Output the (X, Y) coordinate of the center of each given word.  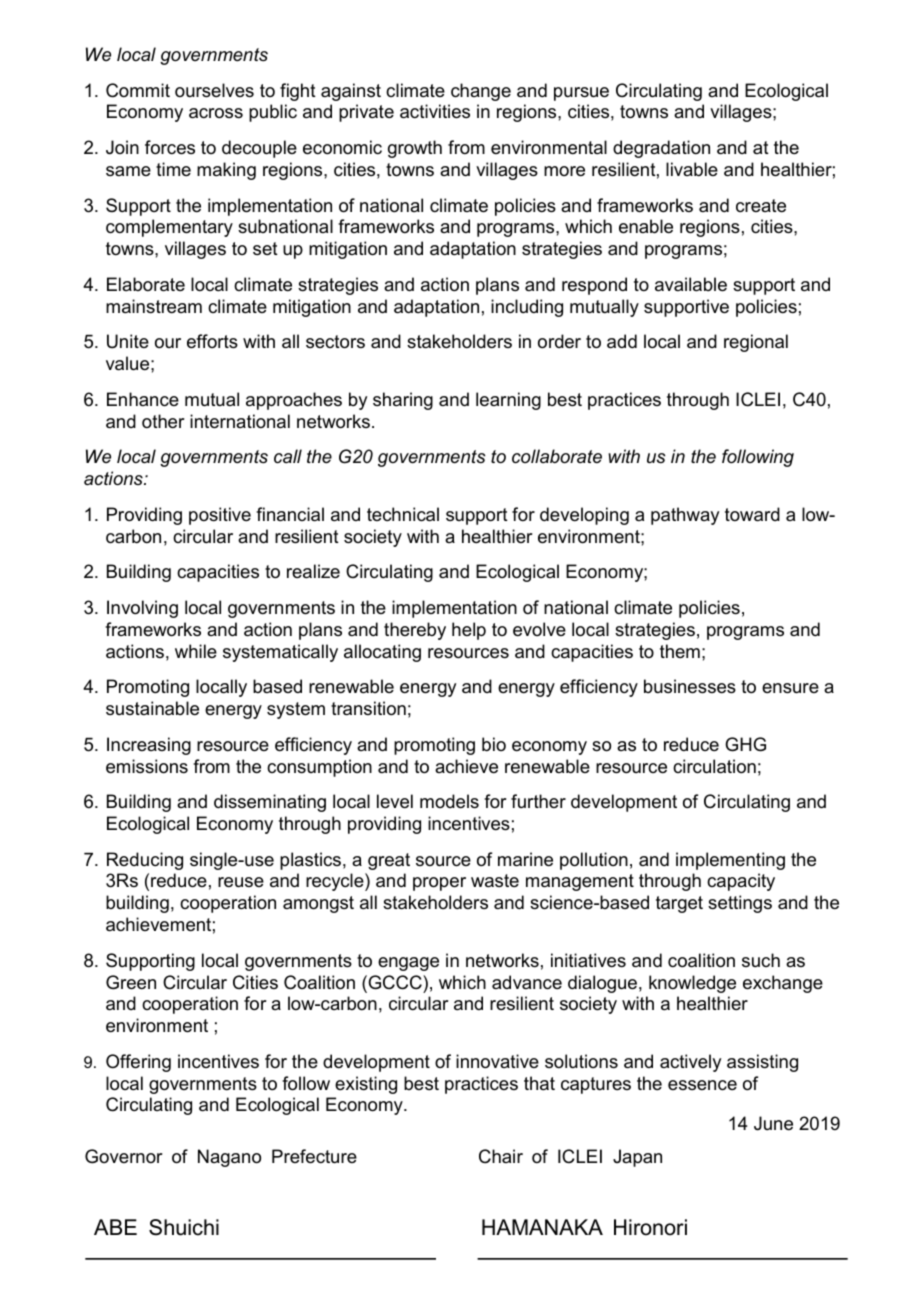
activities (435, 111)
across (216, 113)
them (680, 651)
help (469, 631)
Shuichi (184, 1227)
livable (692, 169)
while (196, 651)
